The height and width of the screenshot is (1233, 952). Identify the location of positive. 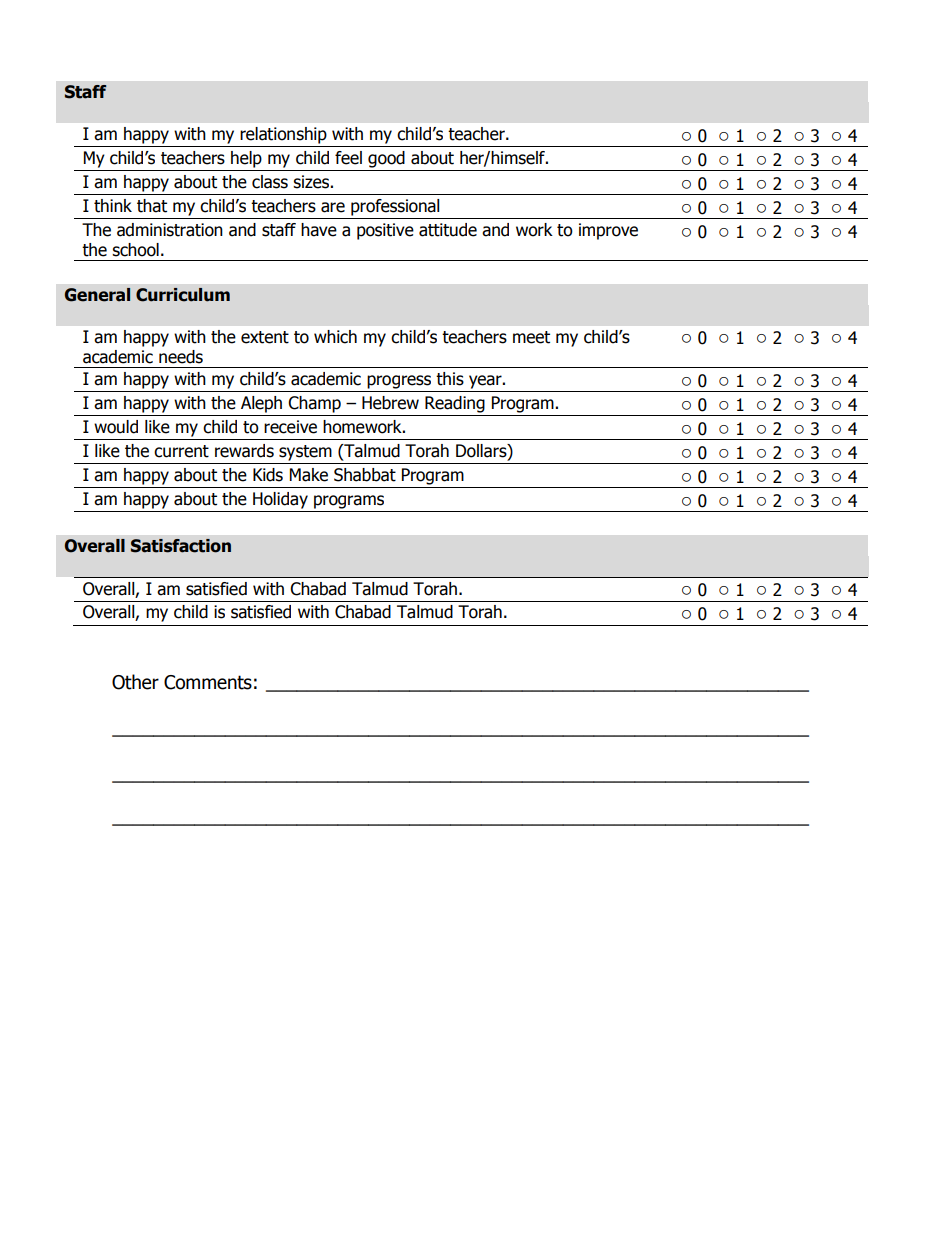
(385, 231).
